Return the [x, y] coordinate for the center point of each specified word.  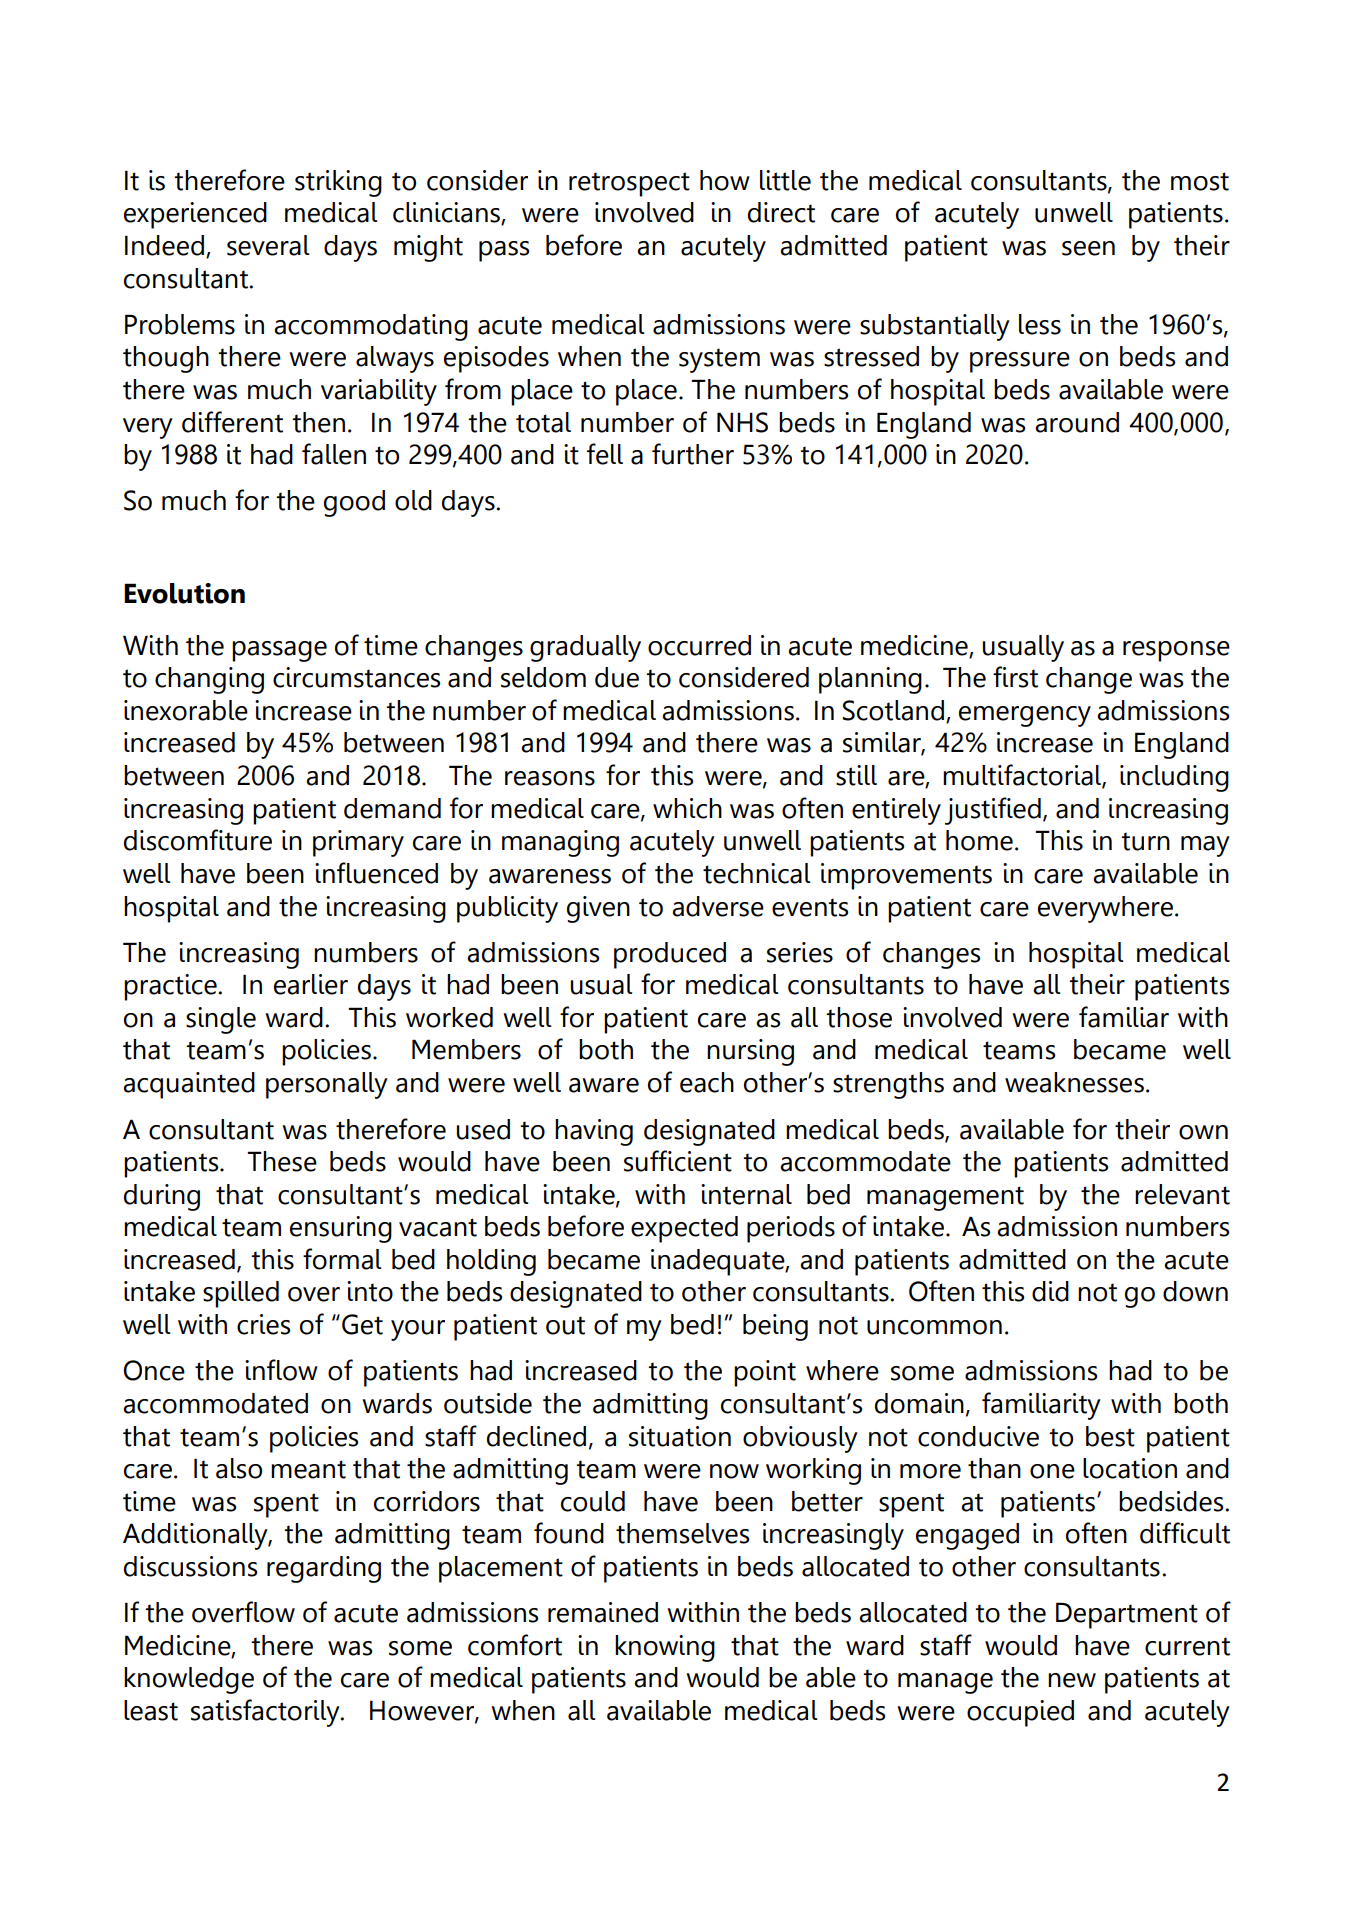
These [282, 1161]
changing [209, 680]
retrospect [629, 184]
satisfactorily [266, 1713]
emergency [1025, 716]
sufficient [678, 1161]
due [617, 677]
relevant [1182, 1194]
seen [1088, 248]
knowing [665, 1648]
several [268, 245]
